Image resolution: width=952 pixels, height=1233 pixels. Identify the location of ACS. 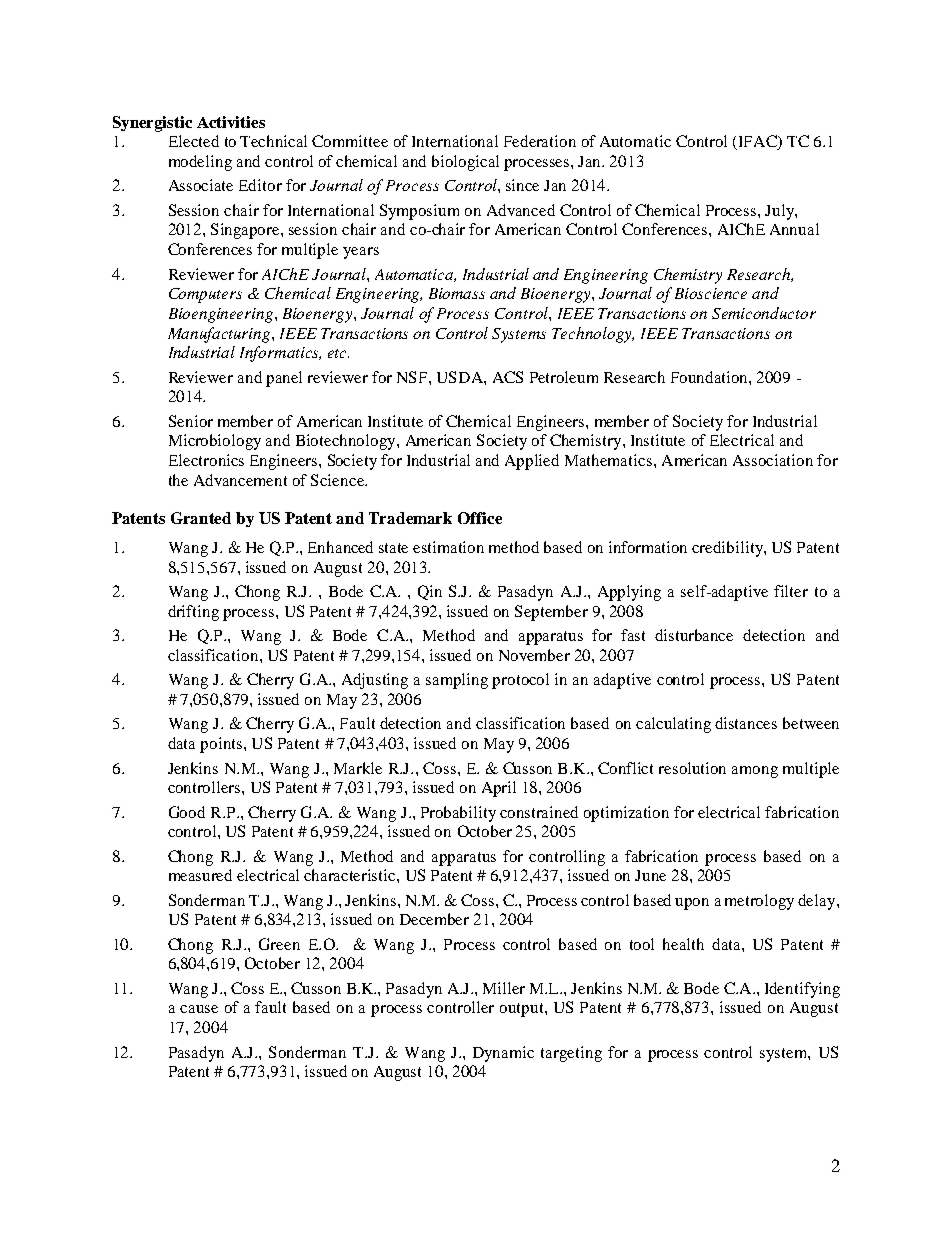
(508, 377).
